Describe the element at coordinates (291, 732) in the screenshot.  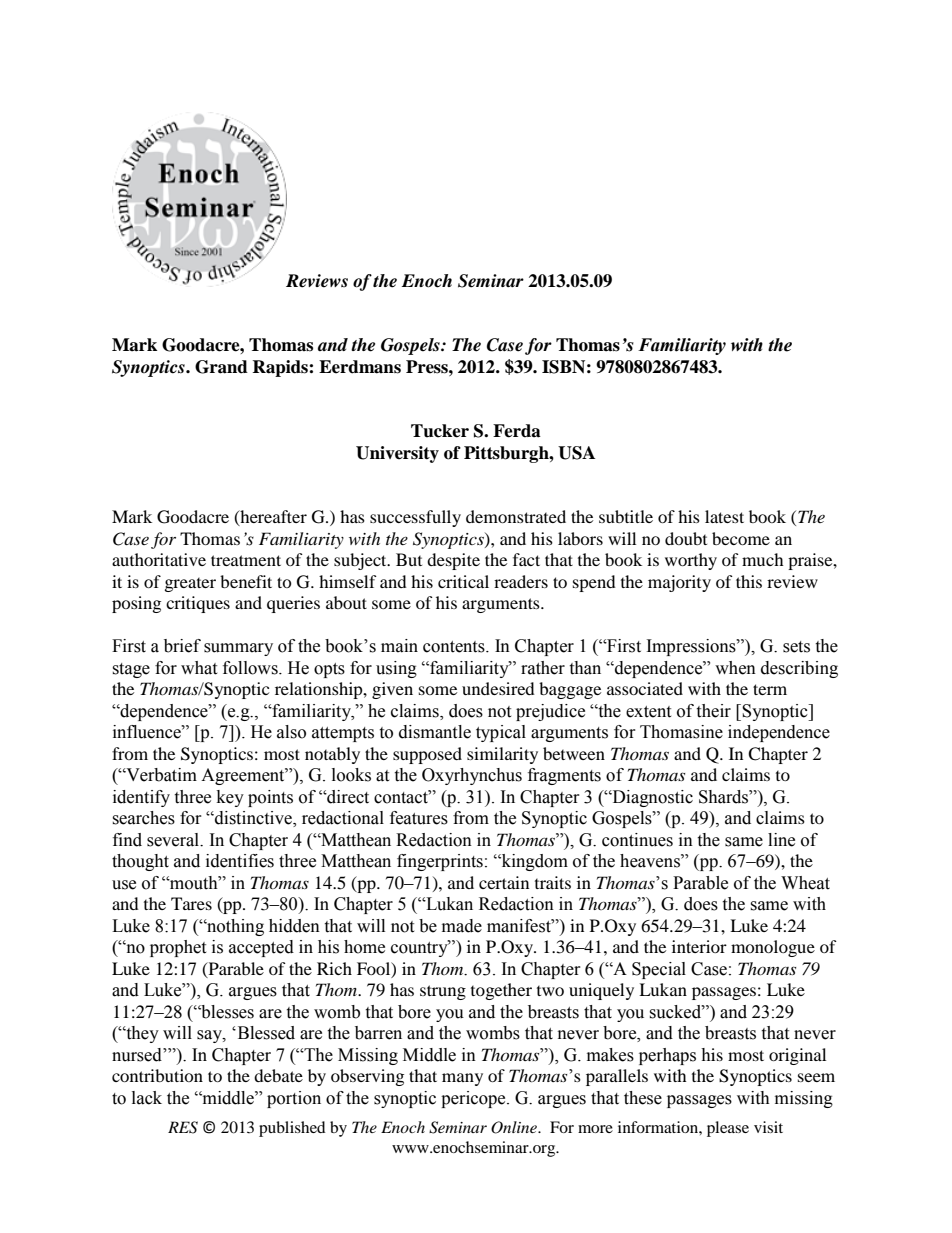
I see `also` at that location.
